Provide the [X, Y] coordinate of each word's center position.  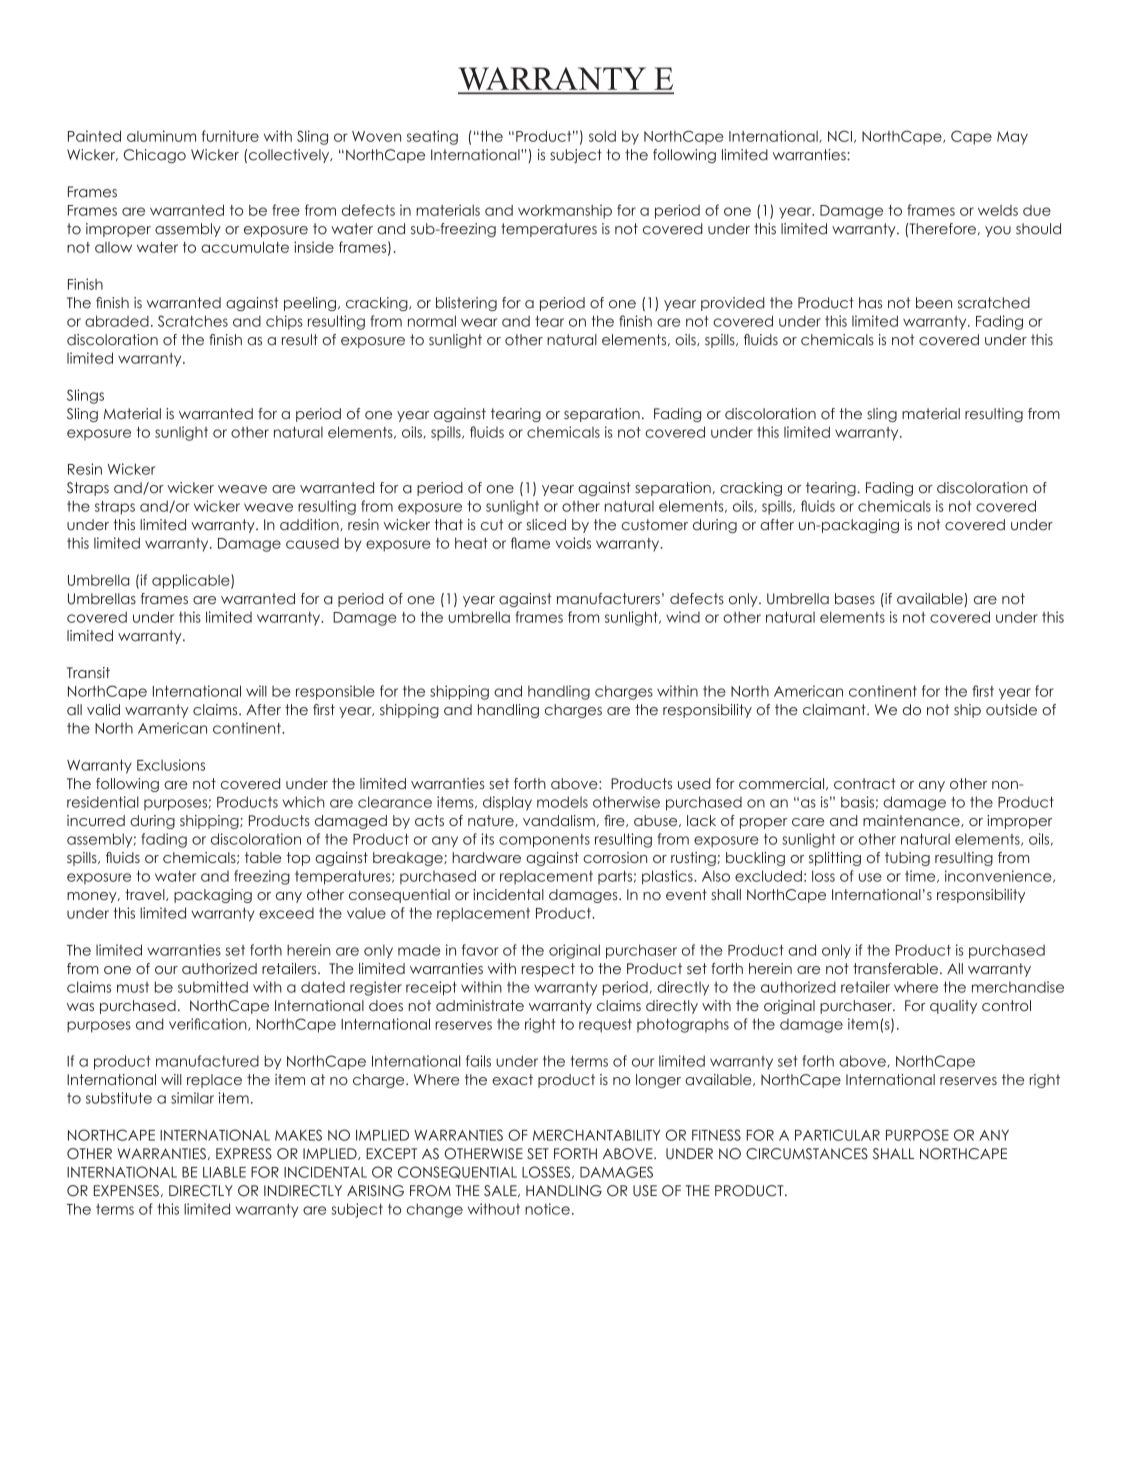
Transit [88, 673]
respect [548, 970]
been [934, 303]
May [1012, 138]
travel [146, 895]
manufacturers [608, 599]
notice [547, 1209]
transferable [895, 968]
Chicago [155, 156]
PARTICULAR [837, 1135]
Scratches [193, 321]
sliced [546, 525]
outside [1011, 710]
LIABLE [224, 1172]
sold [602, 136]
